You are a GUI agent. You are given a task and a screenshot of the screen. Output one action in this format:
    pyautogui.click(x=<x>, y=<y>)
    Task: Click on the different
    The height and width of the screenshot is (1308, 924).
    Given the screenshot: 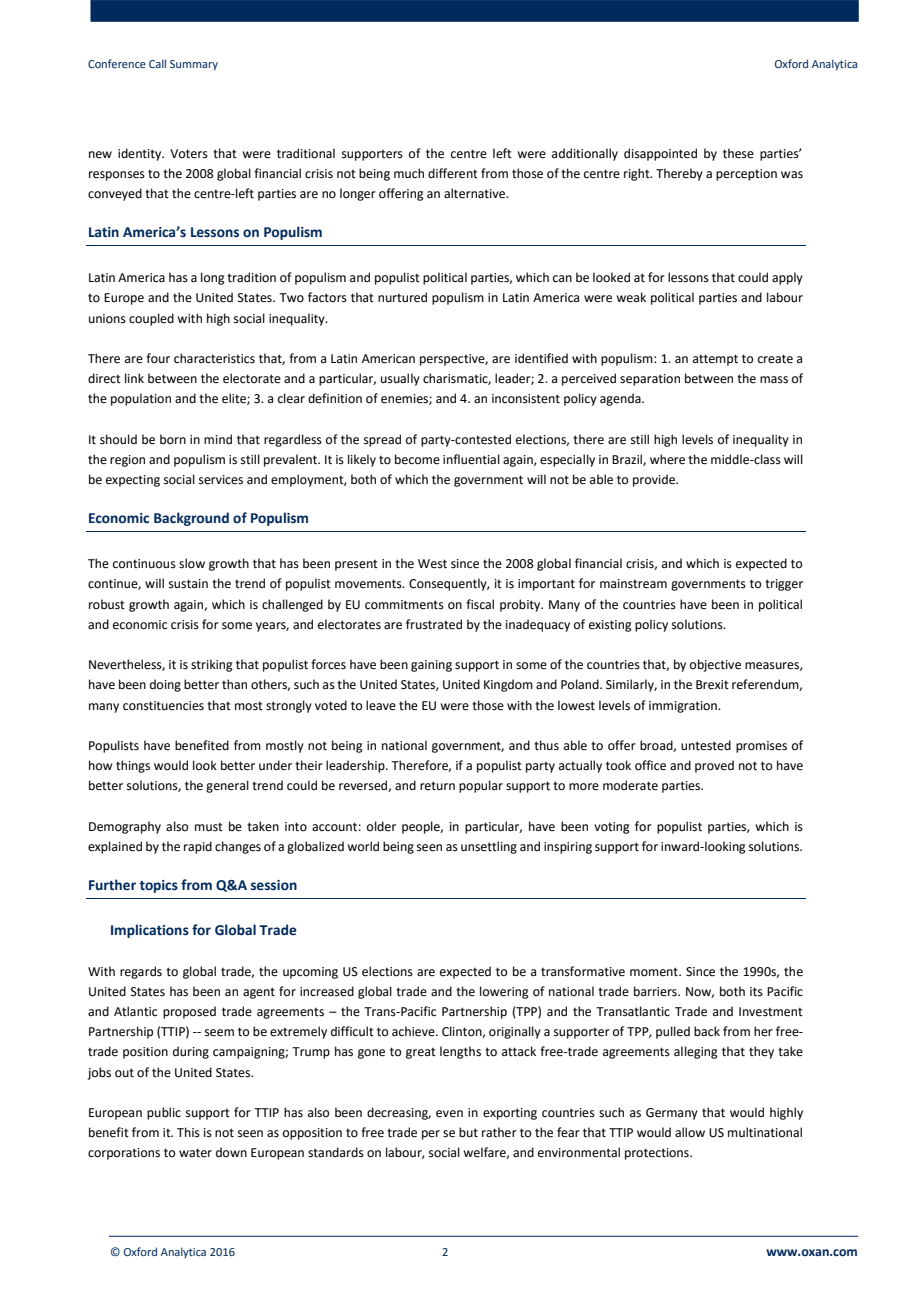 What is the action you would take?
    pyautogui.click(x=453, y=173)
